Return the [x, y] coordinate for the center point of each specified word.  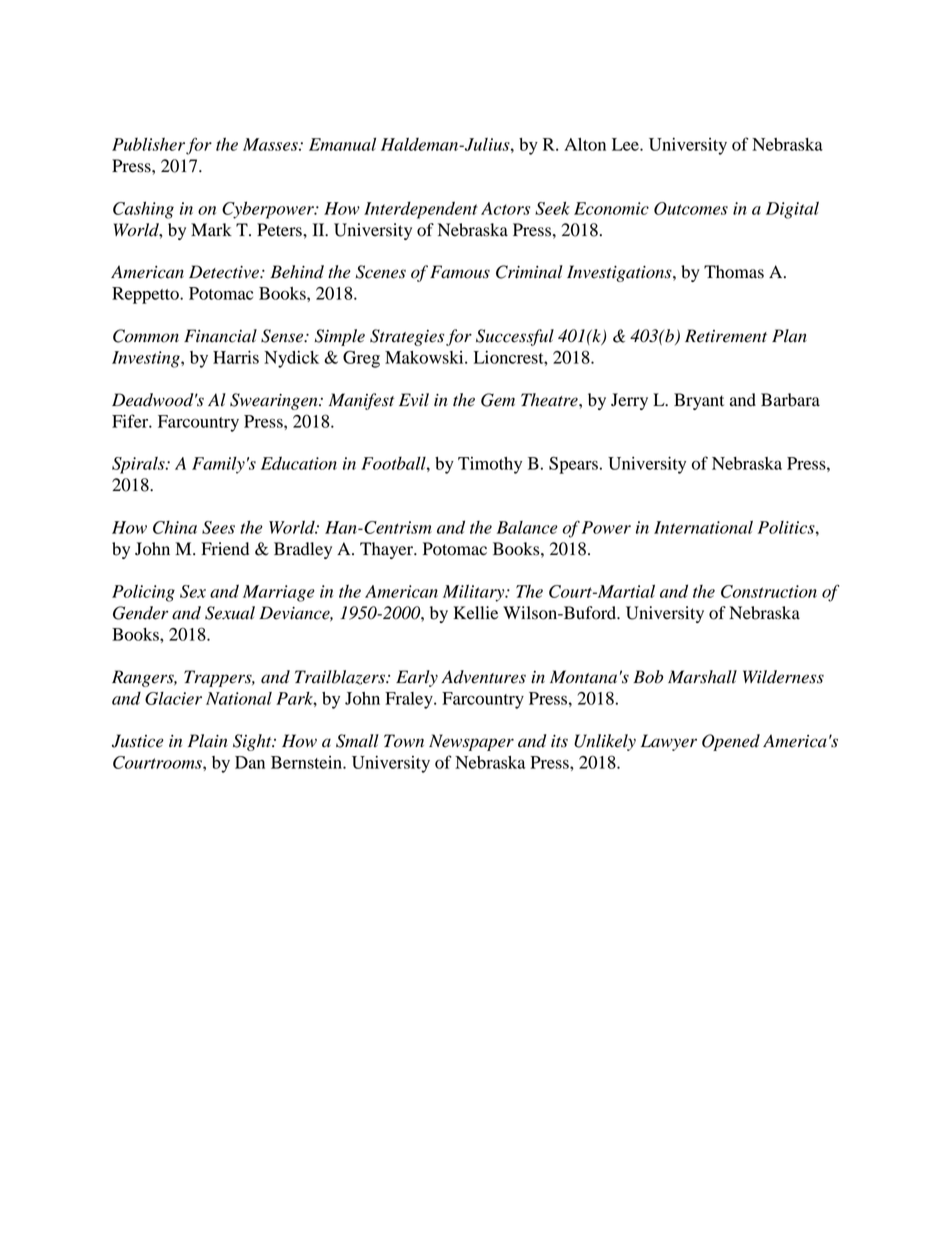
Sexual [230, 613]
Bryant [699, 401]
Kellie [475, 613]
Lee [626, 144]
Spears [573, 465]
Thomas [734, 272]
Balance [527, 527]
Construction [769, 591]
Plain [208, 741]
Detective [225, 272]
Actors [505, 208]
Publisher [148, 144]
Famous [460, 272]
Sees [218, 527]
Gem [498, 400]
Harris [236, 357]
